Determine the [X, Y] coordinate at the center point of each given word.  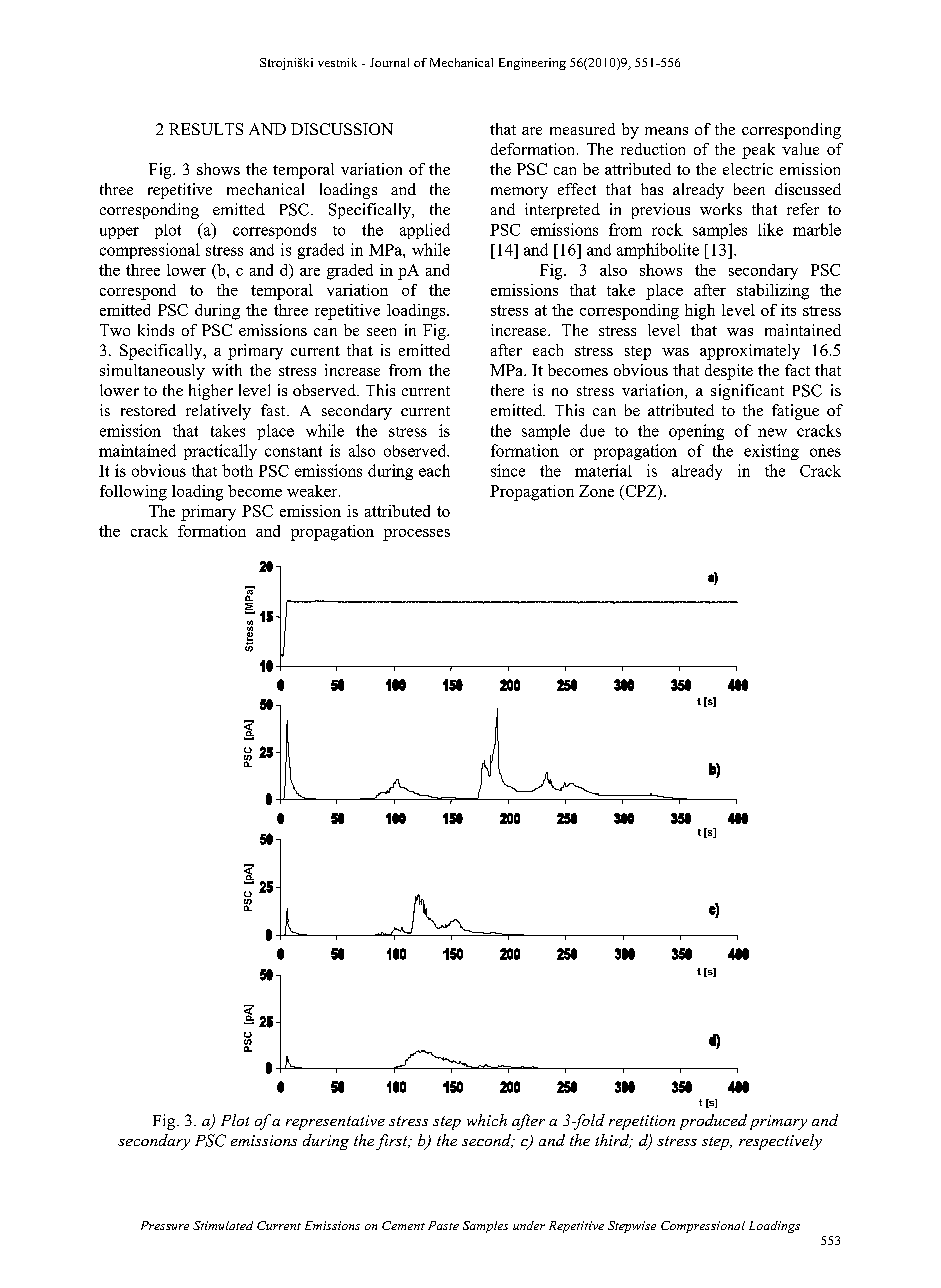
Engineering [532, 64]
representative [335, 1122]
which [487, 1120]
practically [220, 452]
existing [771, 452]
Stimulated [223, 1225]
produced [713, 1122]
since [508, 470]
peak [758, 151]
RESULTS [206, 129]
